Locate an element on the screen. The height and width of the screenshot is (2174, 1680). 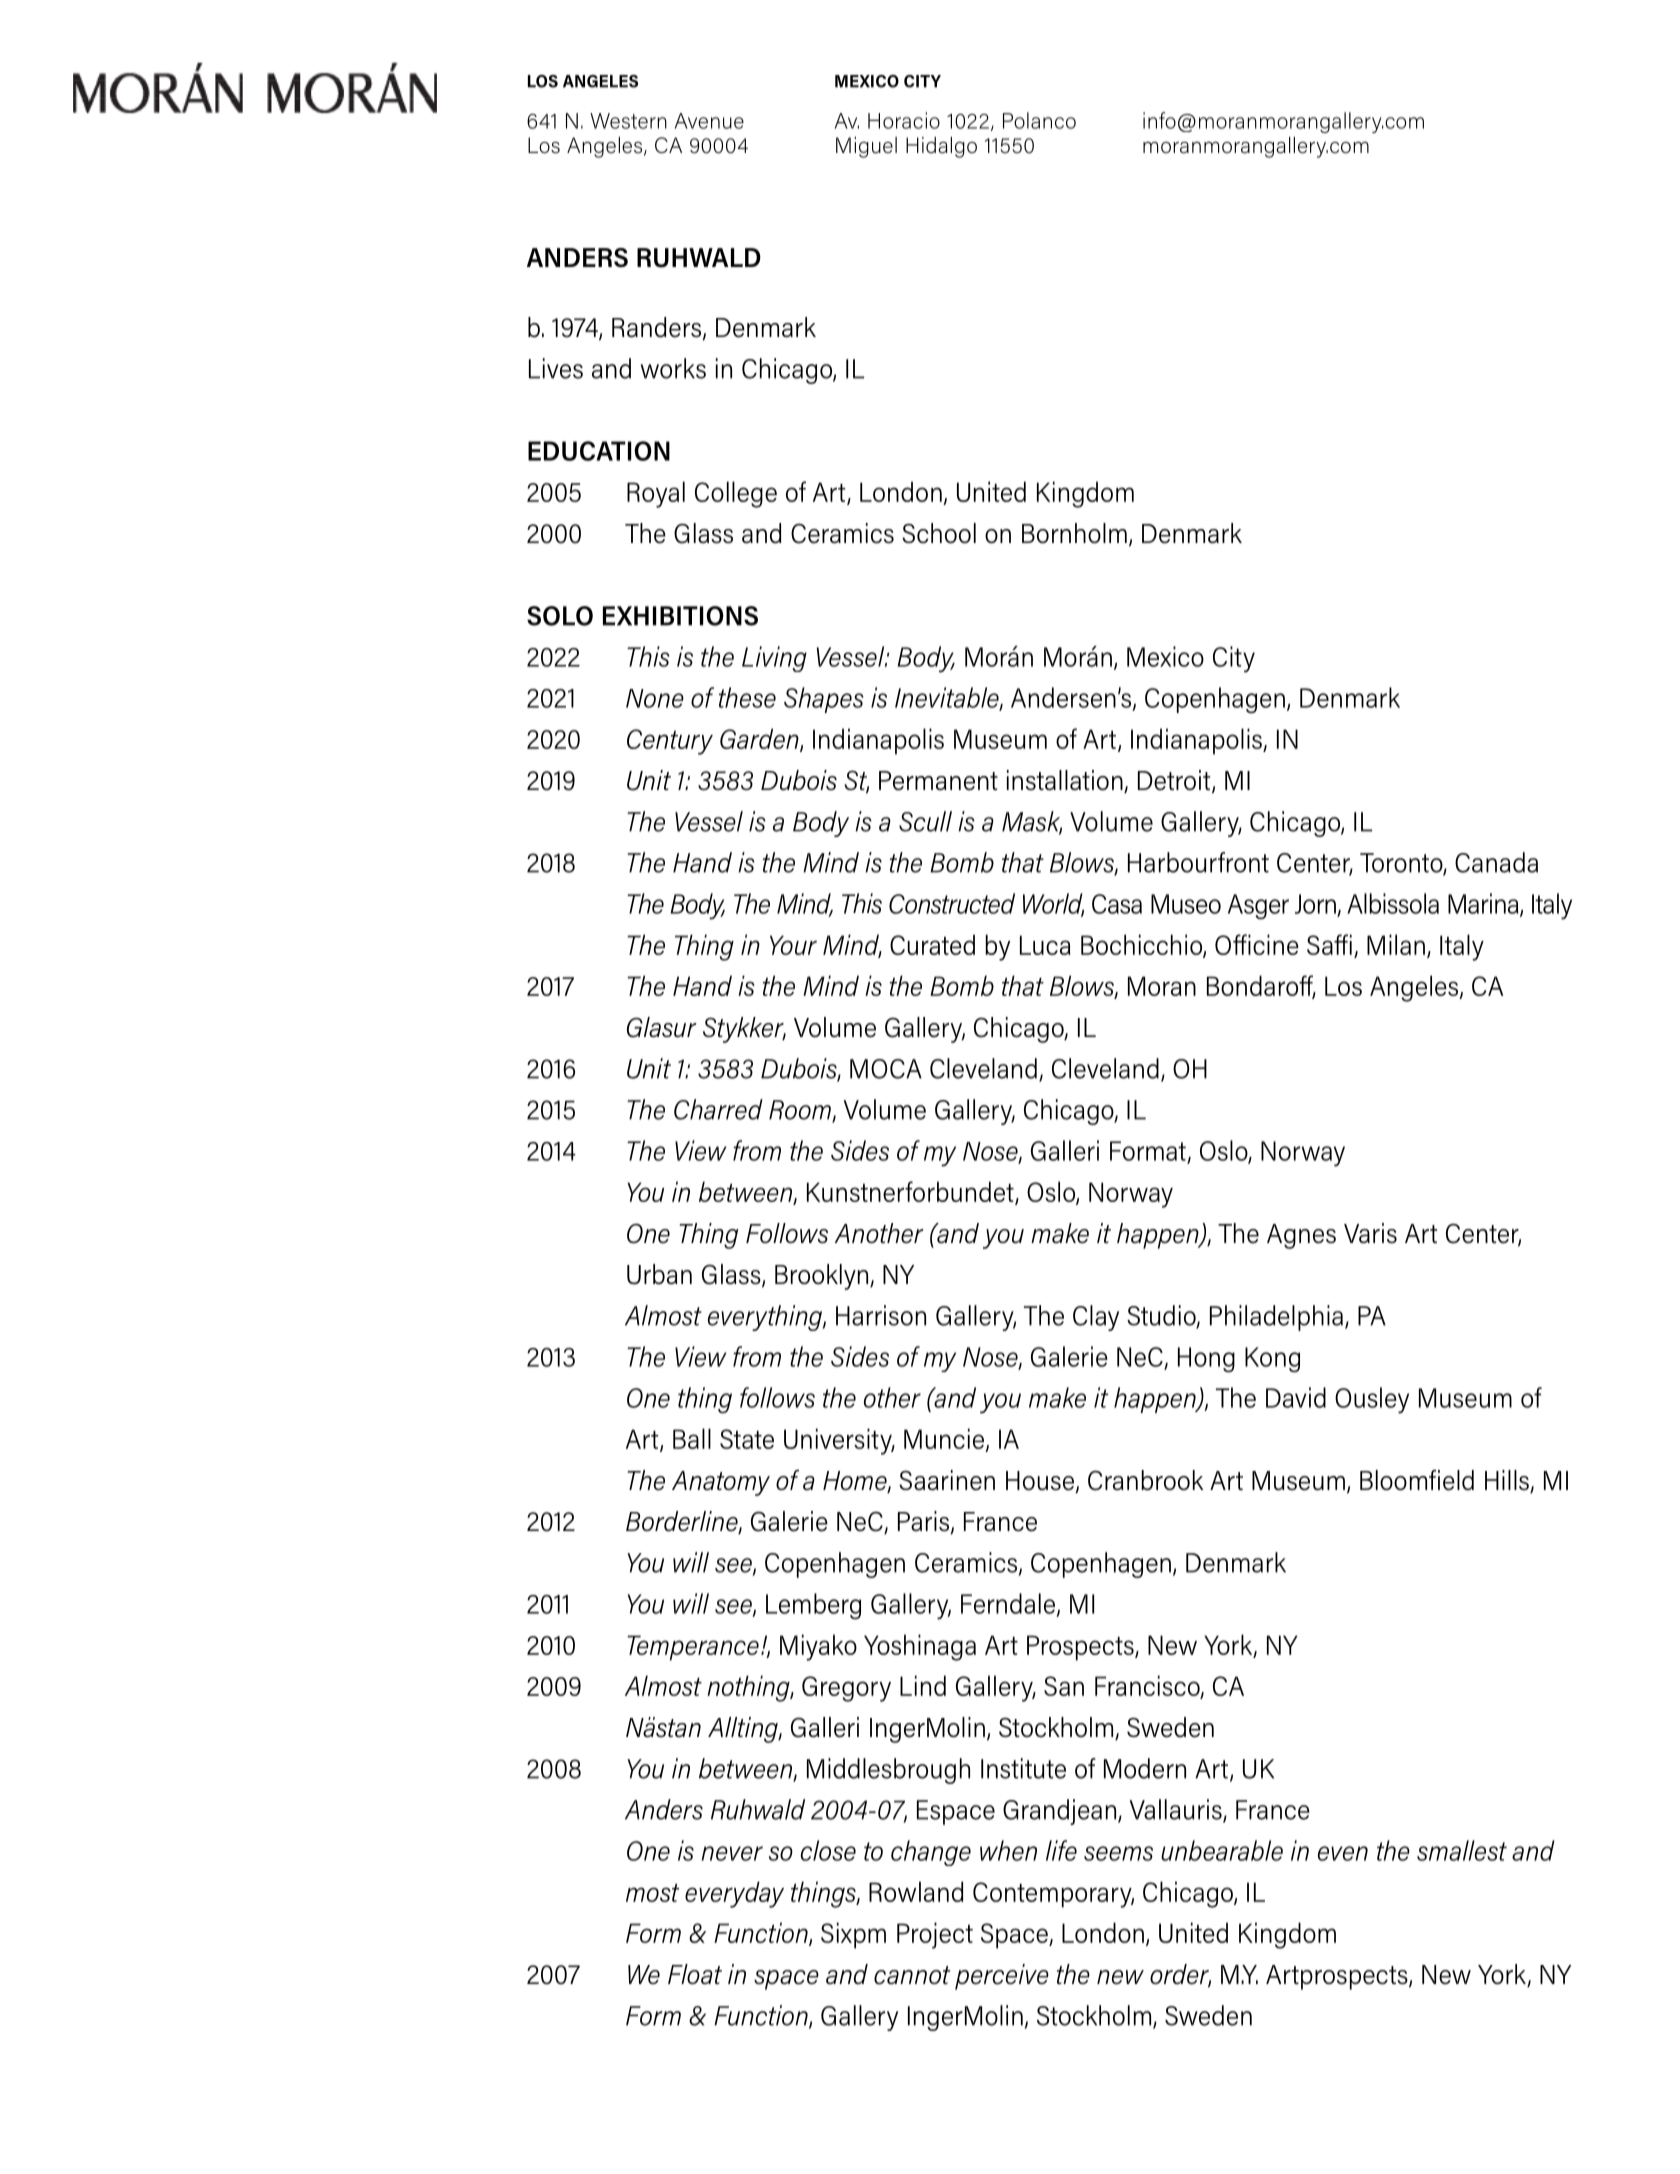
perceive is located at coordinates (1002, 1977).
